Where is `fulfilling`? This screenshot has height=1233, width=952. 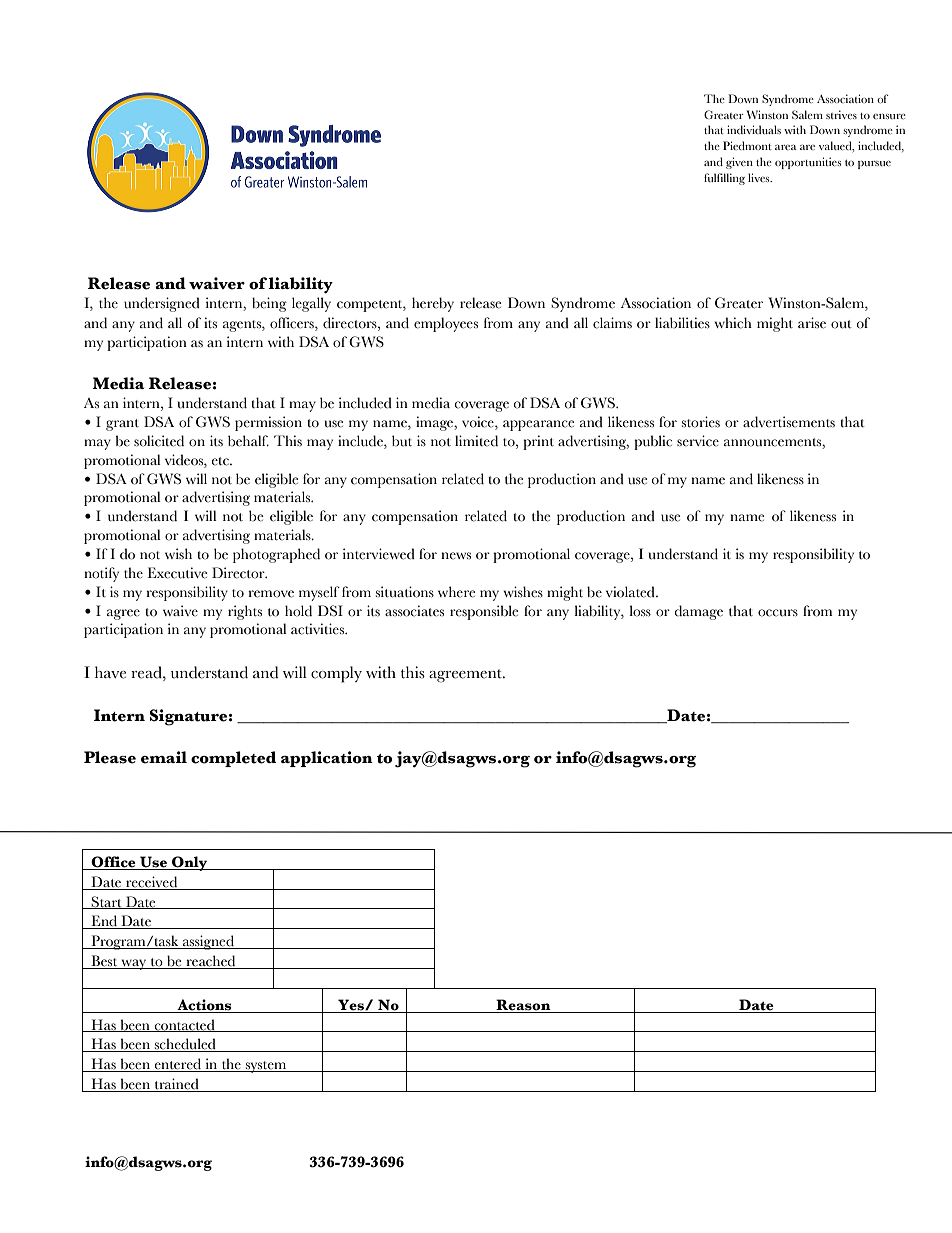 fulfilling is located at coordinates (724, 179).
